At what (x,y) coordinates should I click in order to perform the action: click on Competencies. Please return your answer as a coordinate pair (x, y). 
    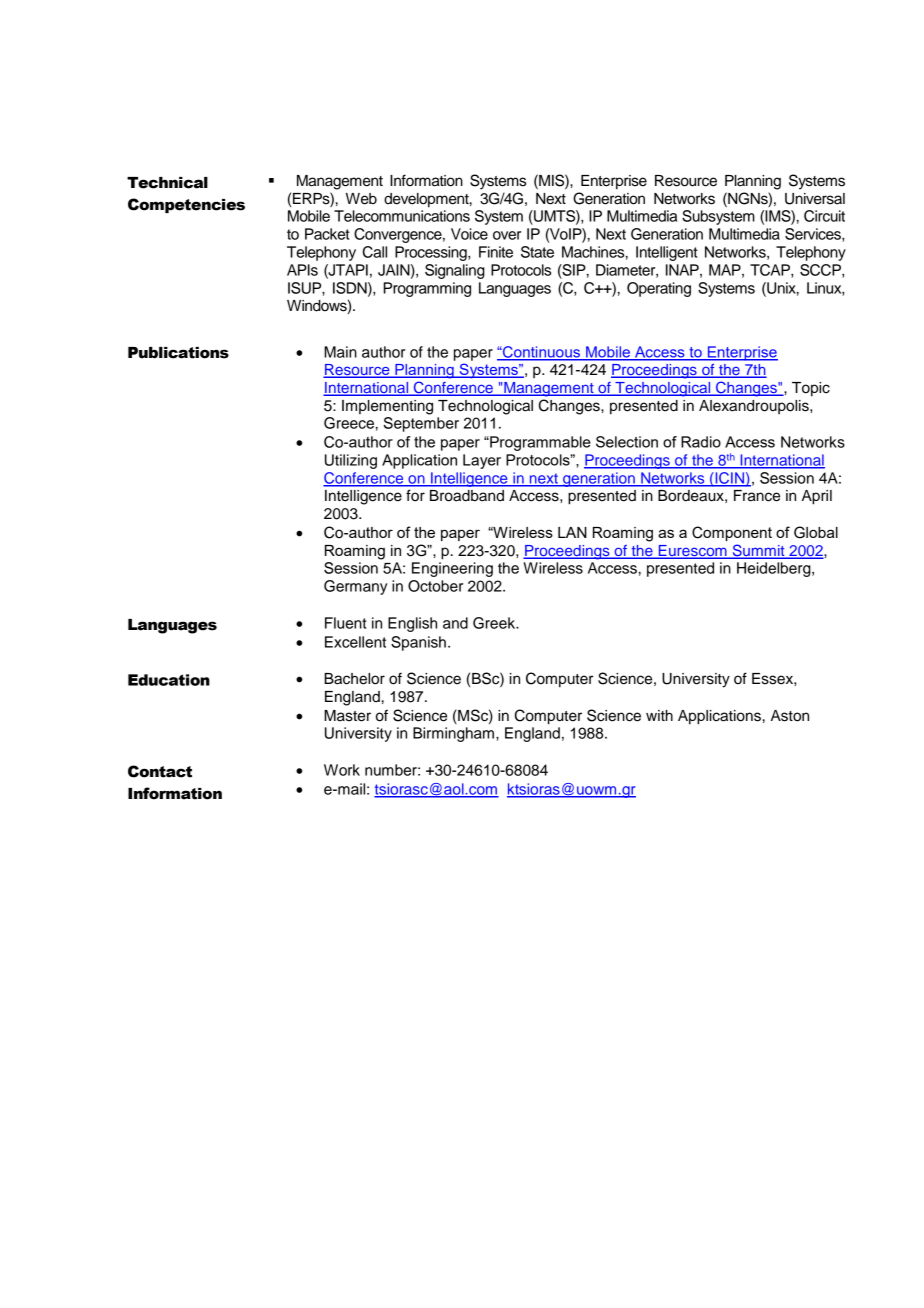
    Looking at the image, I should click on (186, 205).
